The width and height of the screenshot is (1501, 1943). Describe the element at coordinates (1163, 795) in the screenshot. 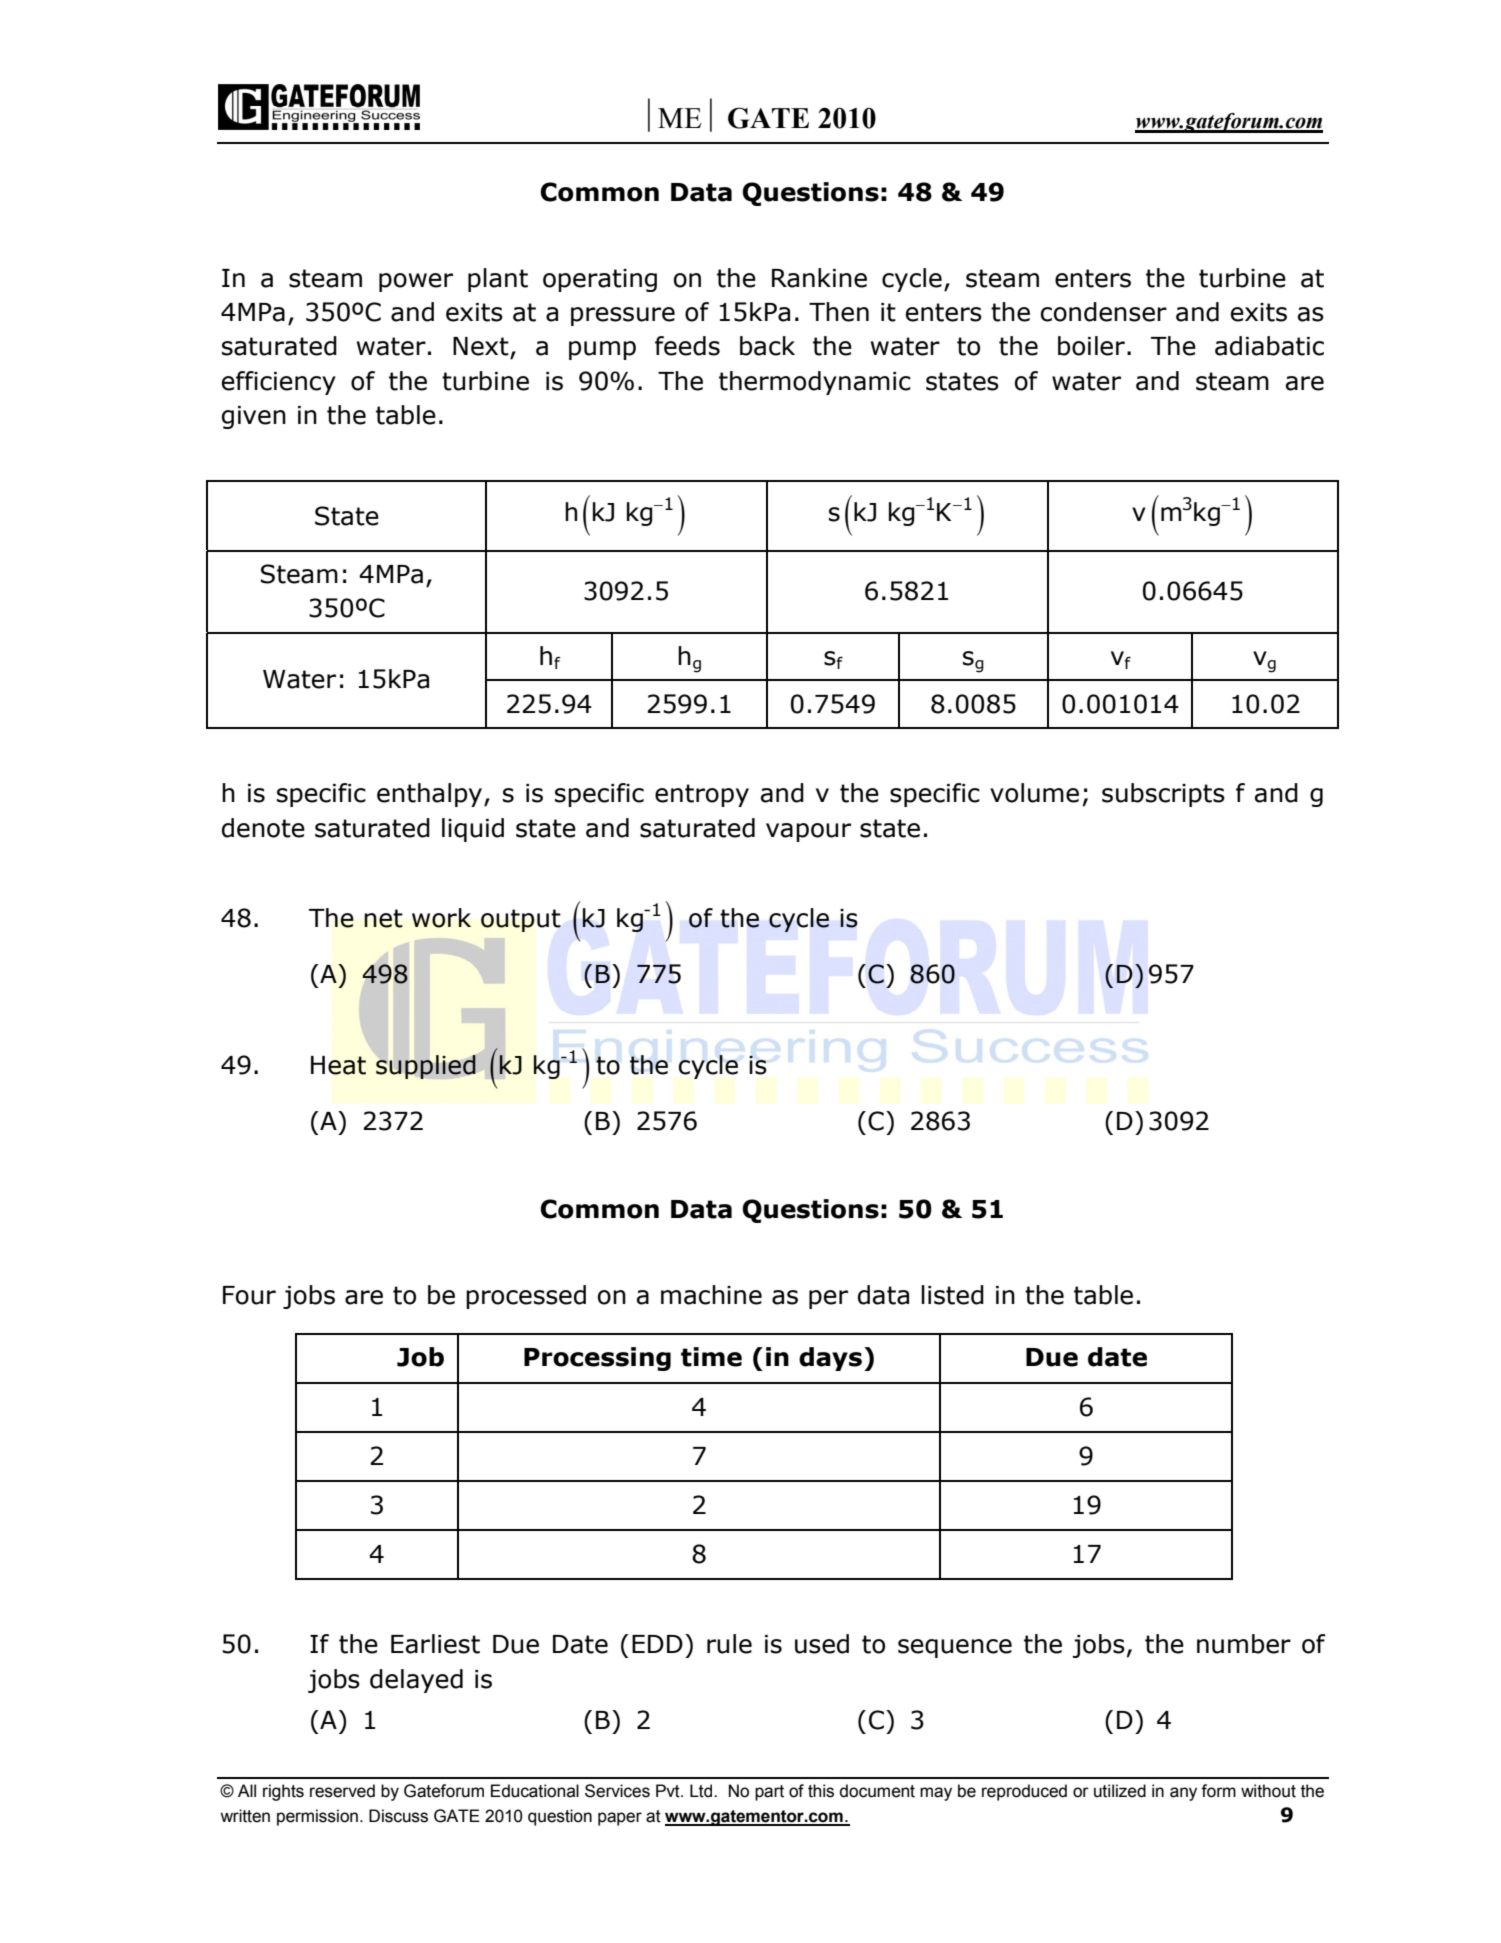

I see `subscripts` at that location.
